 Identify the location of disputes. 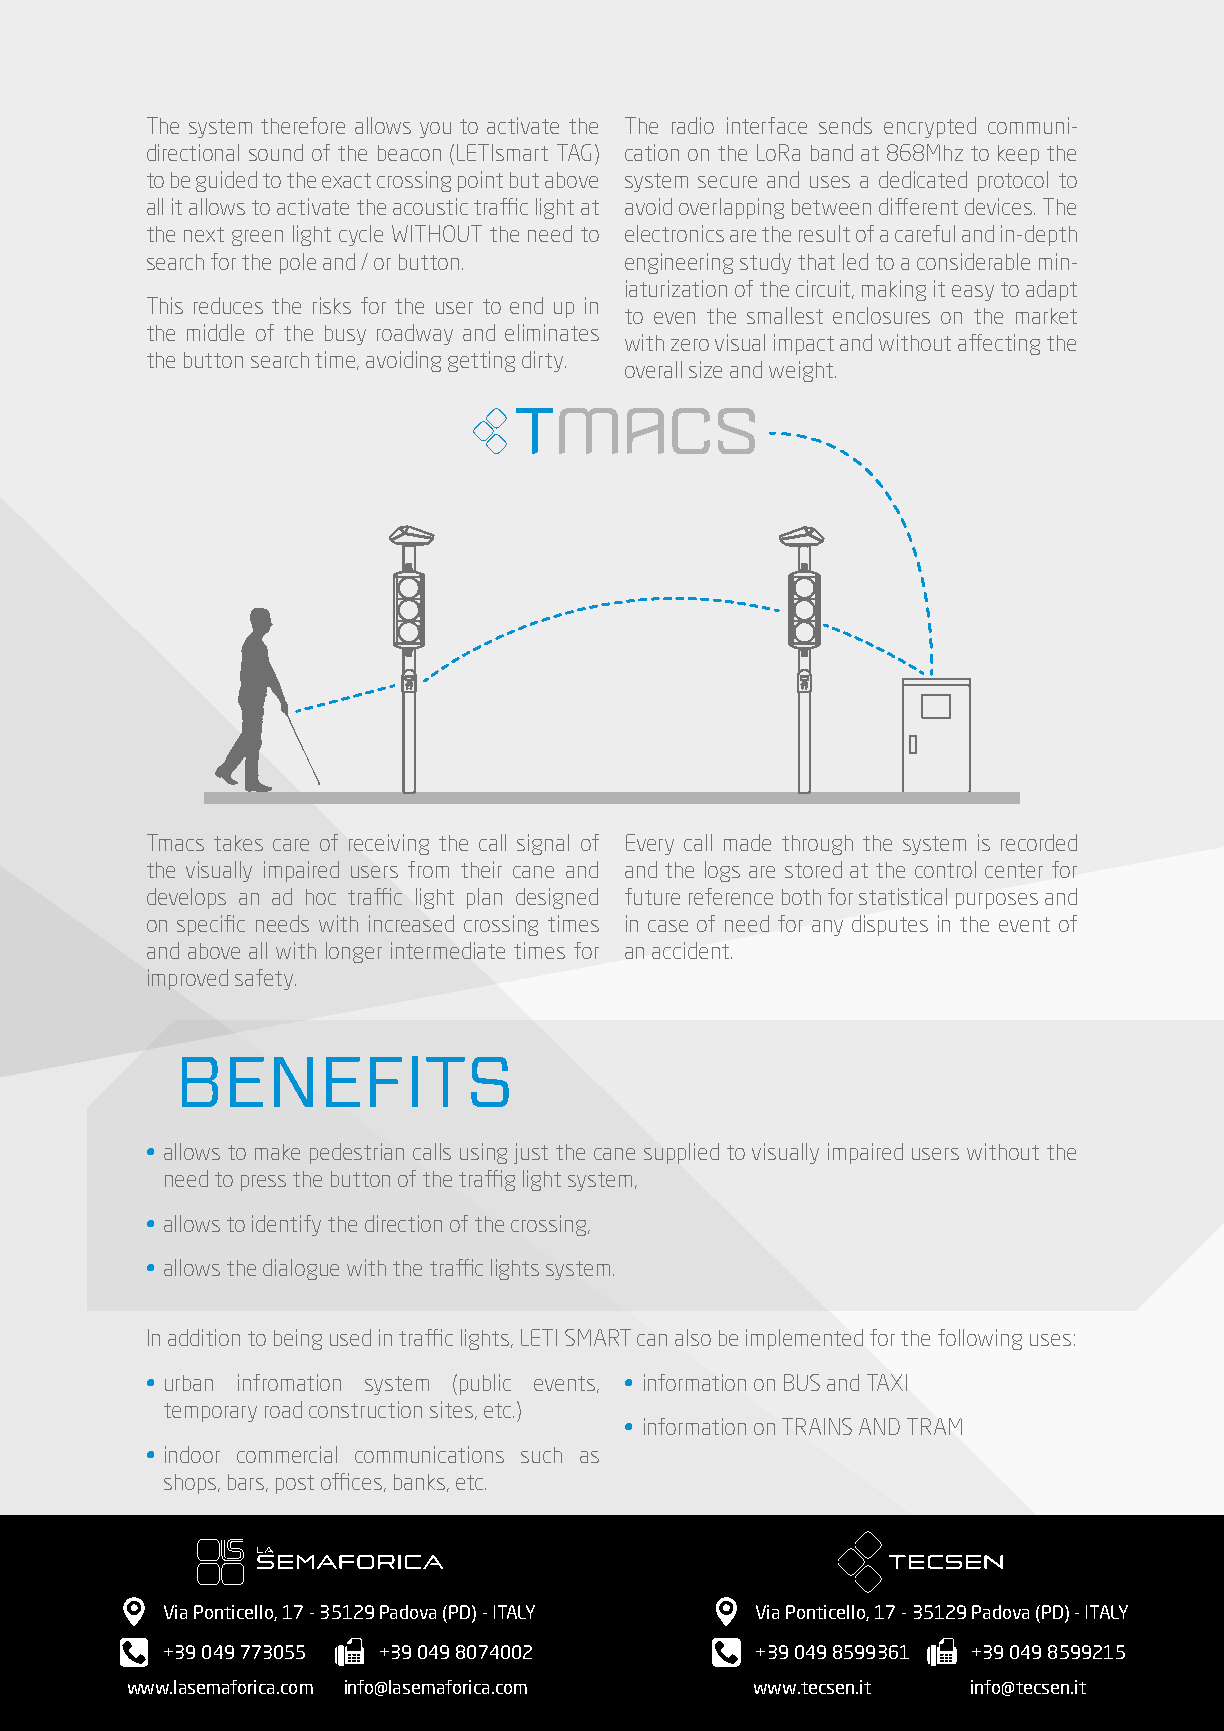
(890, 925).
